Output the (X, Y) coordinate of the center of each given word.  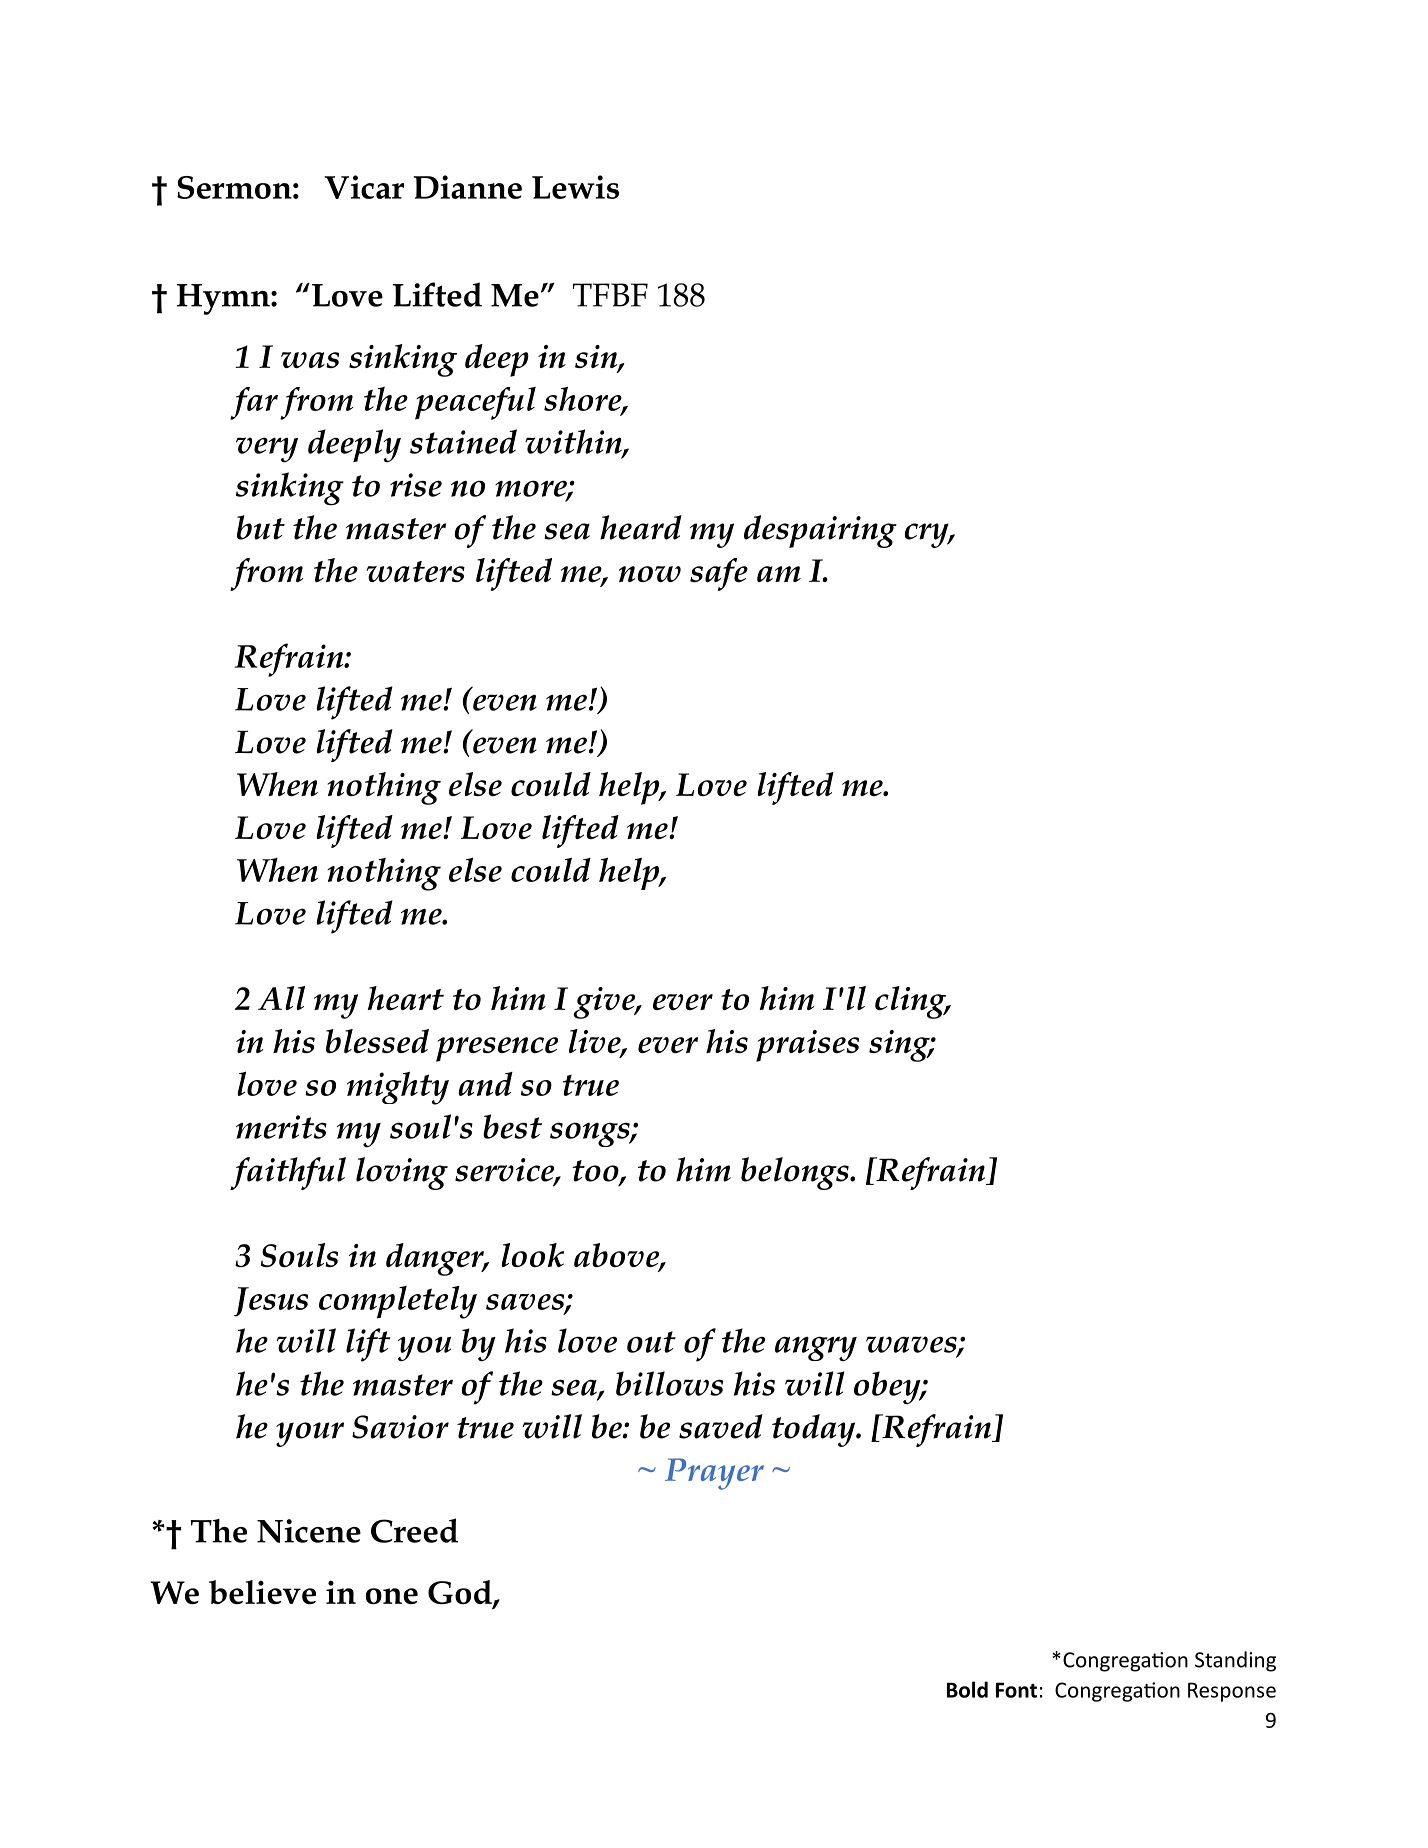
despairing (820, 531)
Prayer (714, 1474)
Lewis (575, 187)
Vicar (364, 187)
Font (1016, 1690)
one (392, 1596)
